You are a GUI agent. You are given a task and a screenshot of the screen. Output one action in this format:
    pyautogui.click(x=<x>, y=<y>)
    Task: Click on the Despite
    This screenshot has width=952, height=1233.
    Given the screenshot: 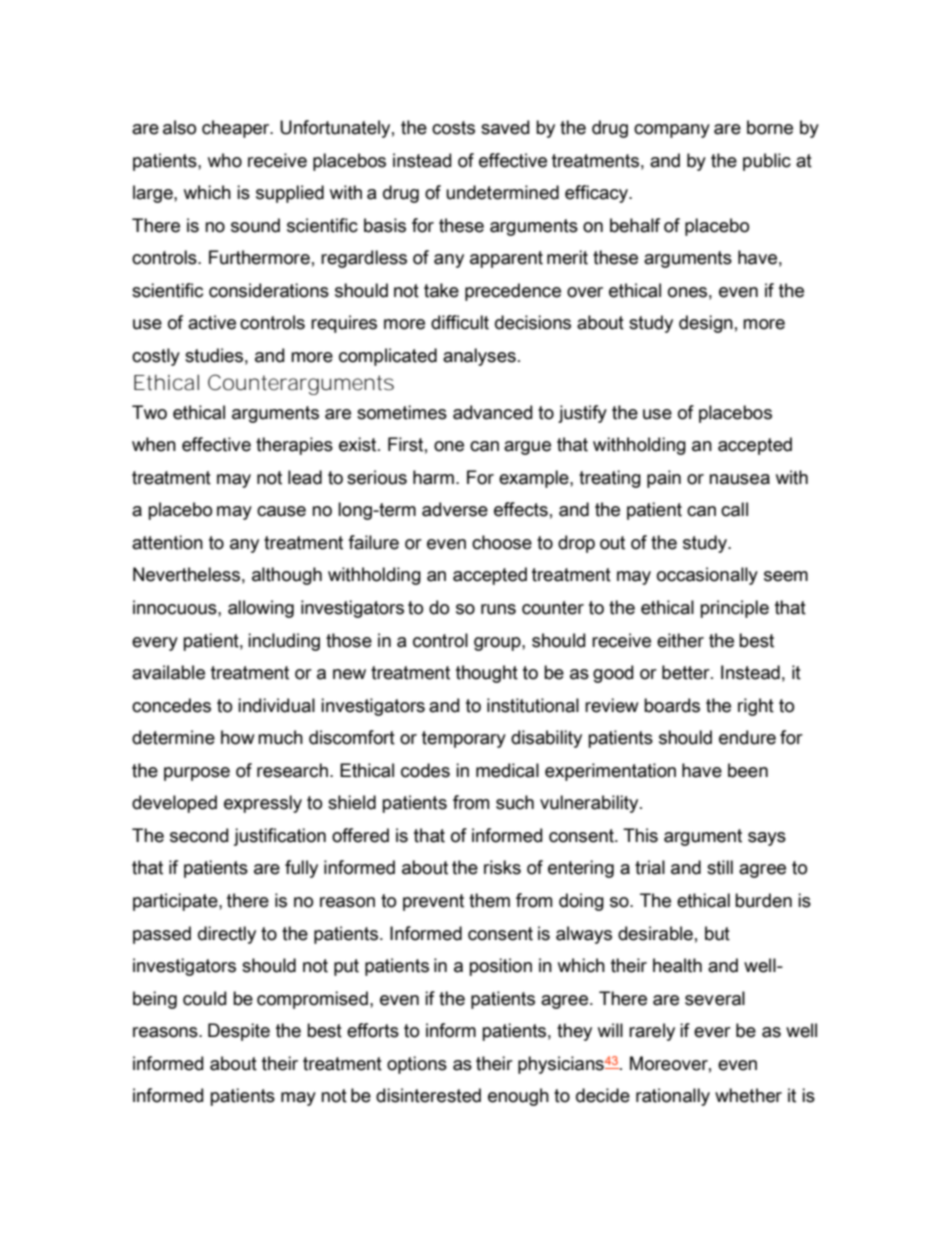 What is the action you would take?
    pyautogui.click(x=239, y=1032)
